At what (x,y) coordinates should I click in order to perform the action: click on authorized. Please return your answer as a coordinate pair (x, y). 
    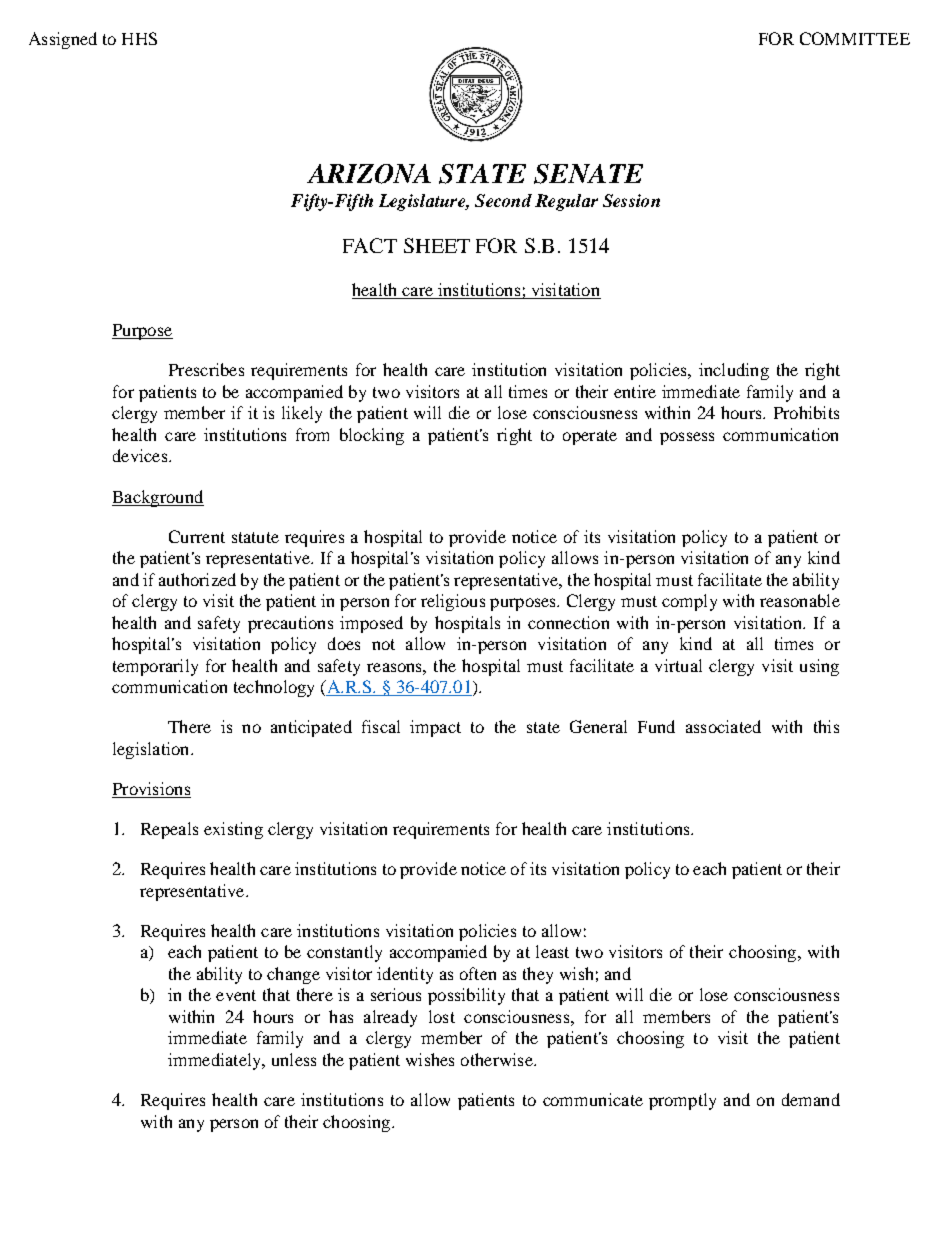
    Looking at the image, I should click on (197, 579).
